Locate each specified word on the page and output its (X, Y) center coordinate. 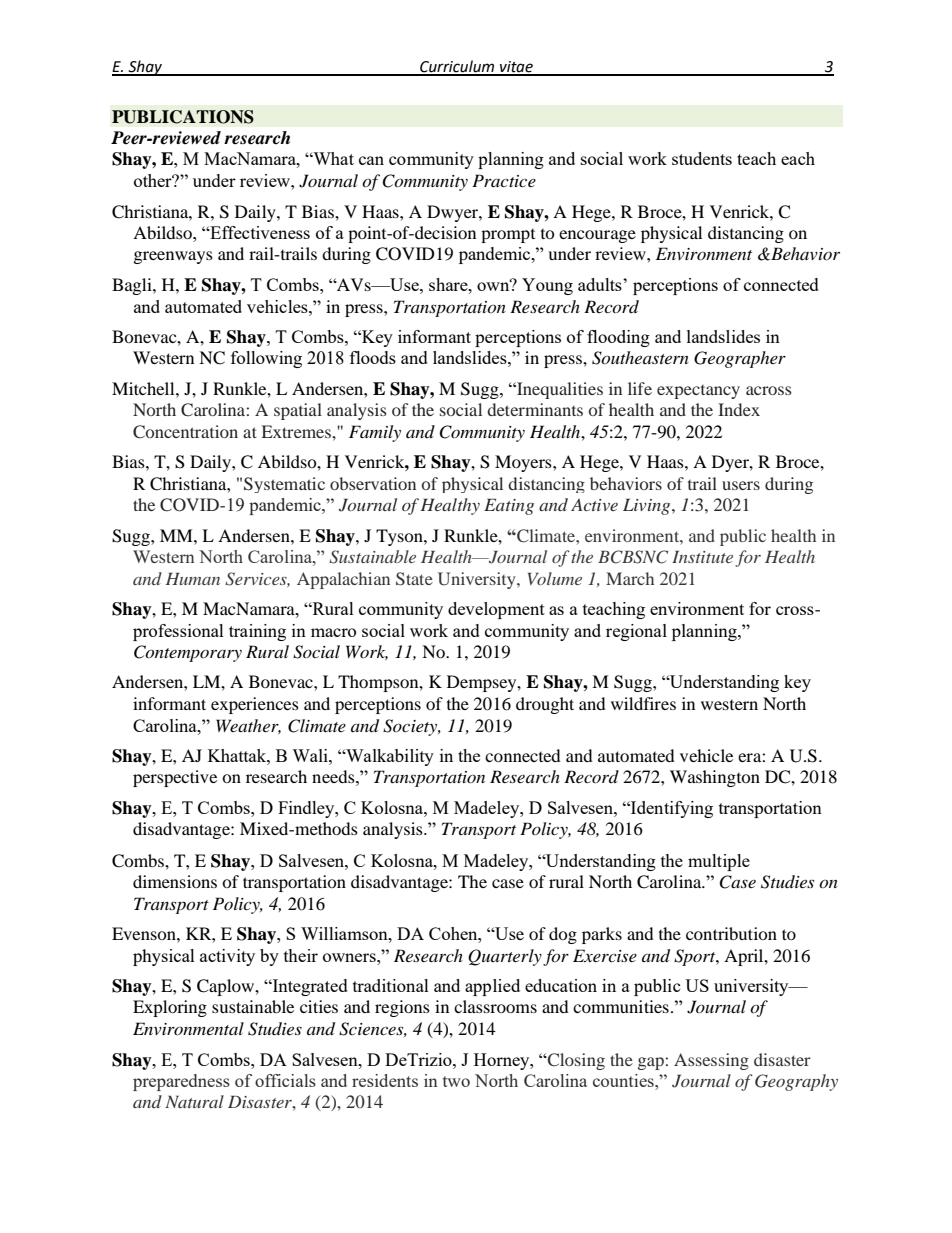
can (371, 160)
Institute (702, 557)
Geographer (740, 359)
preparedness (181, 1082)
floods (373, 357)
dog (563, 935)
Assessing (711, 1061)
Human (192, 579)
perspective (175, 778)
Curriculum (457, 67)
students (702, 158)
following (266, 359)
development (496, 610)
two (456, 1081)
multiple (719, 862)
